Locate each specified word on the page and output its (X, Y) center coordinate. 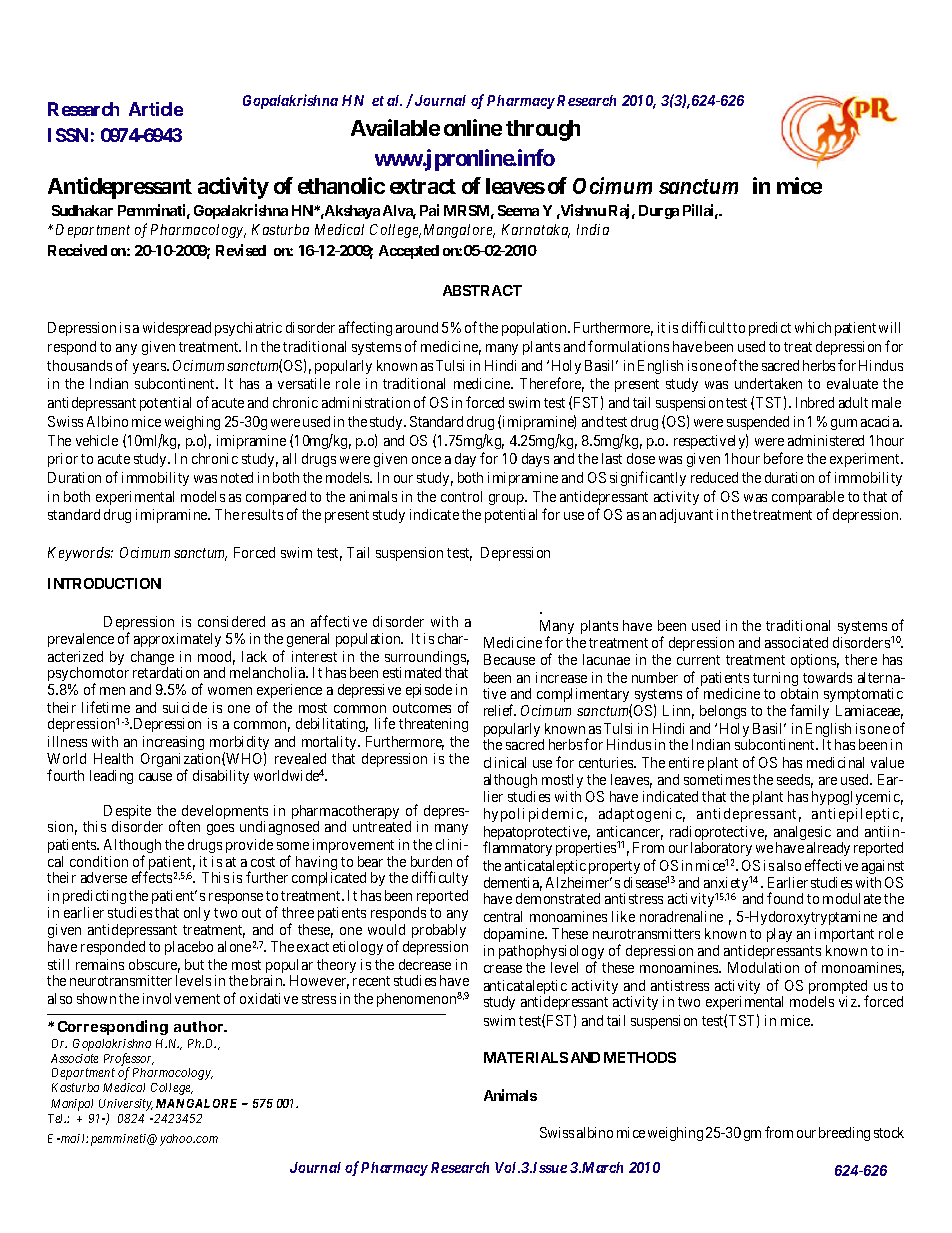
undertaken (768, 383)
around (417, 327)
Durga (659, 212)
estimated (412, 672)
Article (156, 109)
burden (431, 861)
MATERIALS (526, 1057)
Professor (129, 1061)
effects (152, 877)
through (543, 130)
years (150, 368)
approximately (177, 640)
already (828, 849)
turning (775, 680)
